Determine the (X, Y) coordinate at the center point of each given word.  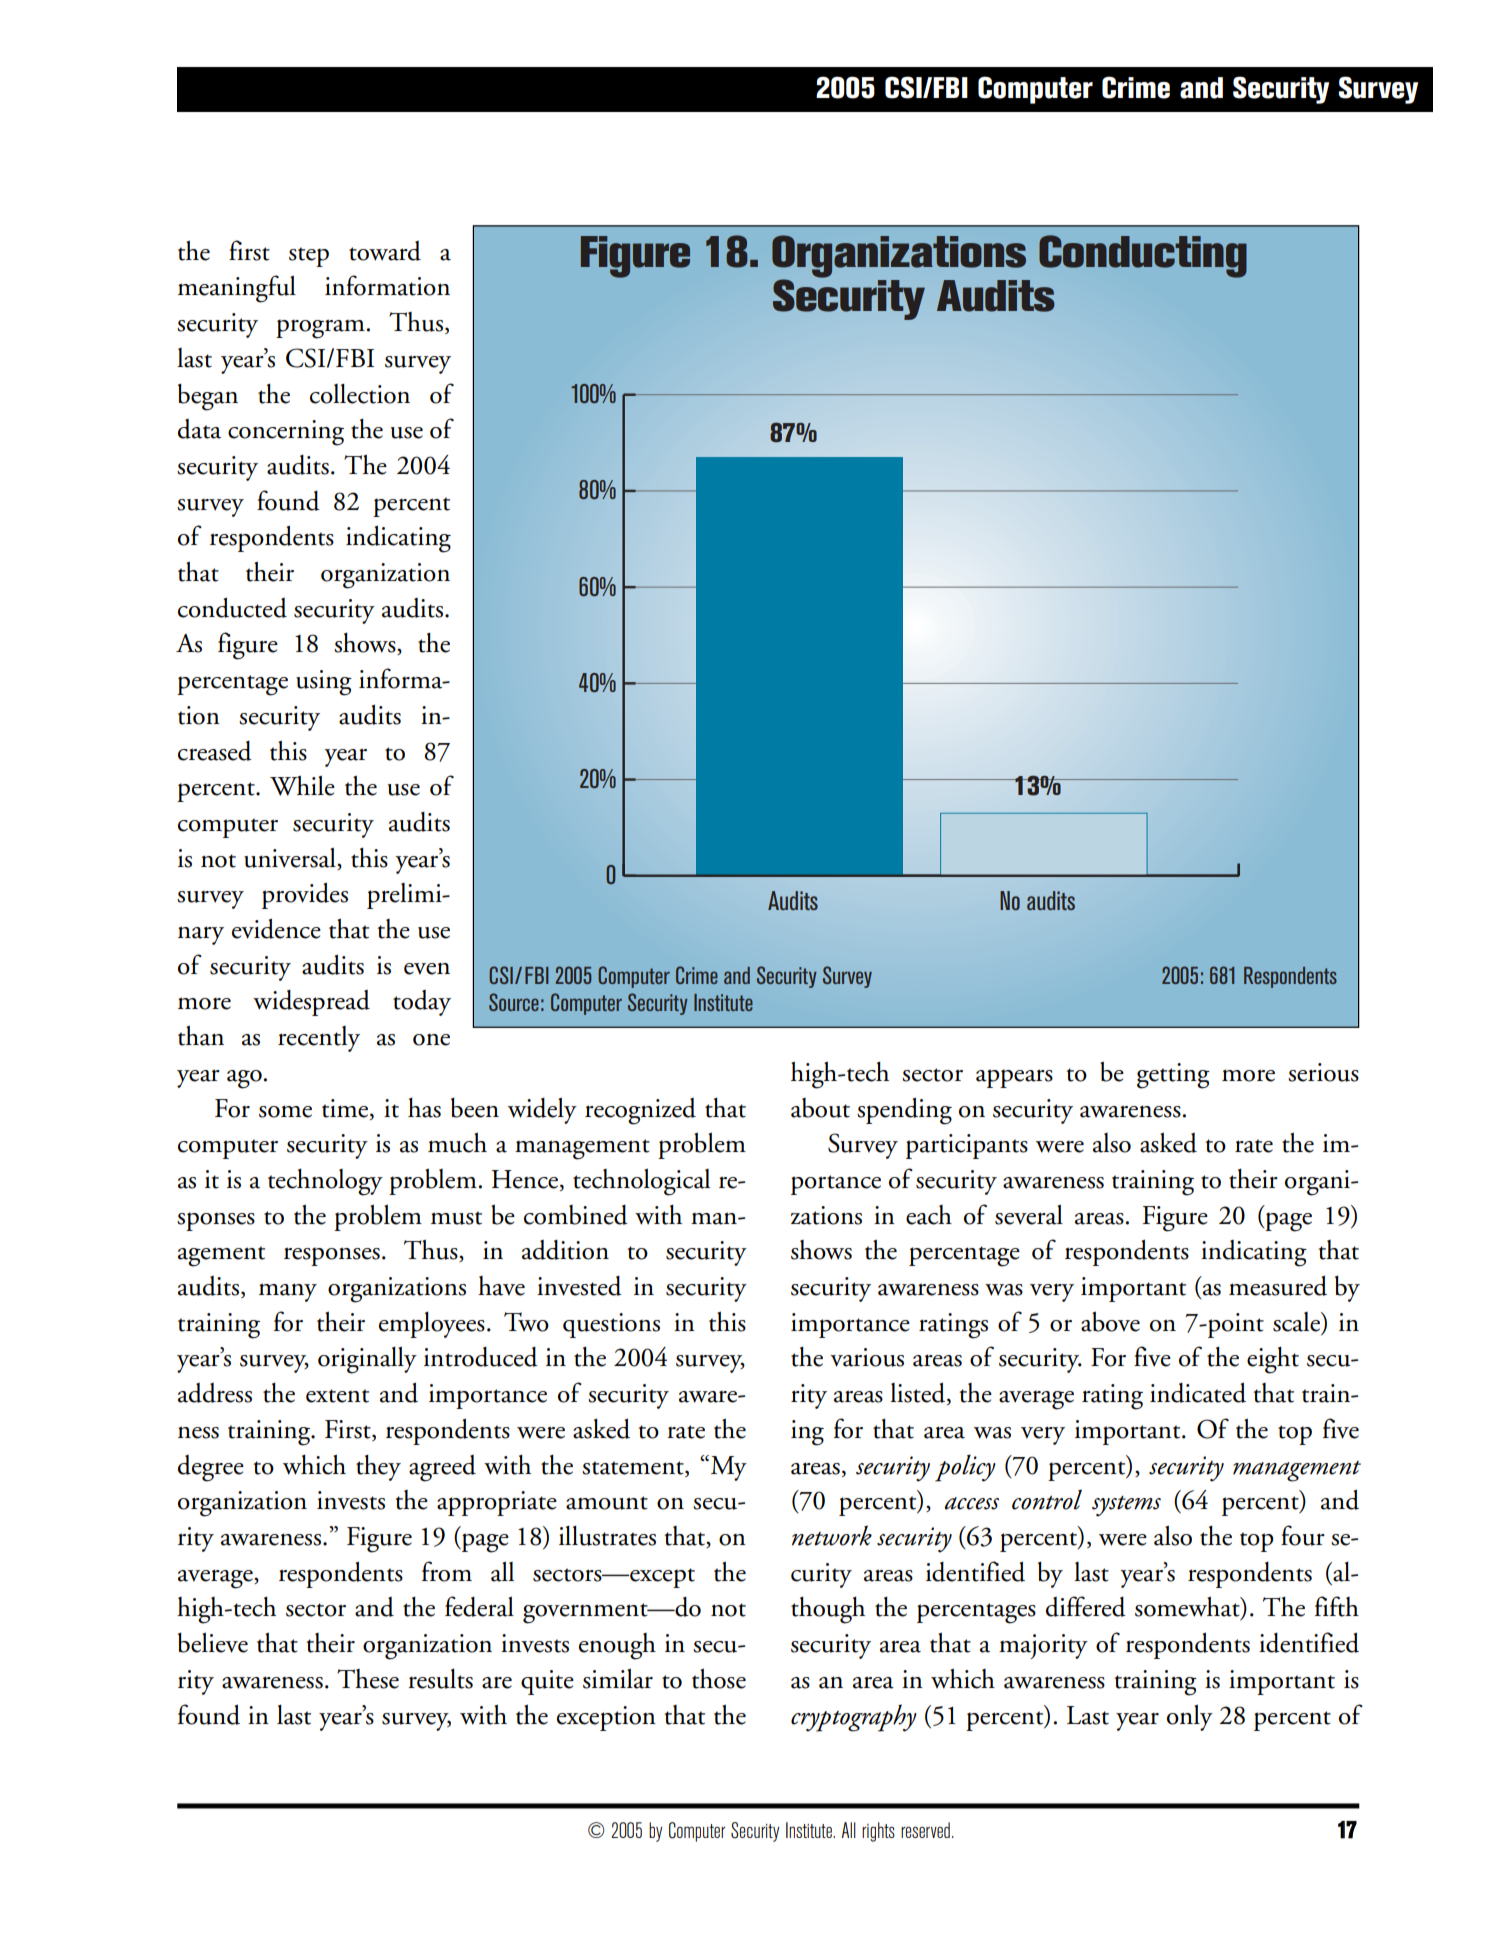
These (368, 1679)
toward (385, 251)
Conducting (1143, 256)
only (1190, 1717)
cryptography (854, 1718)
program (320, 329)
